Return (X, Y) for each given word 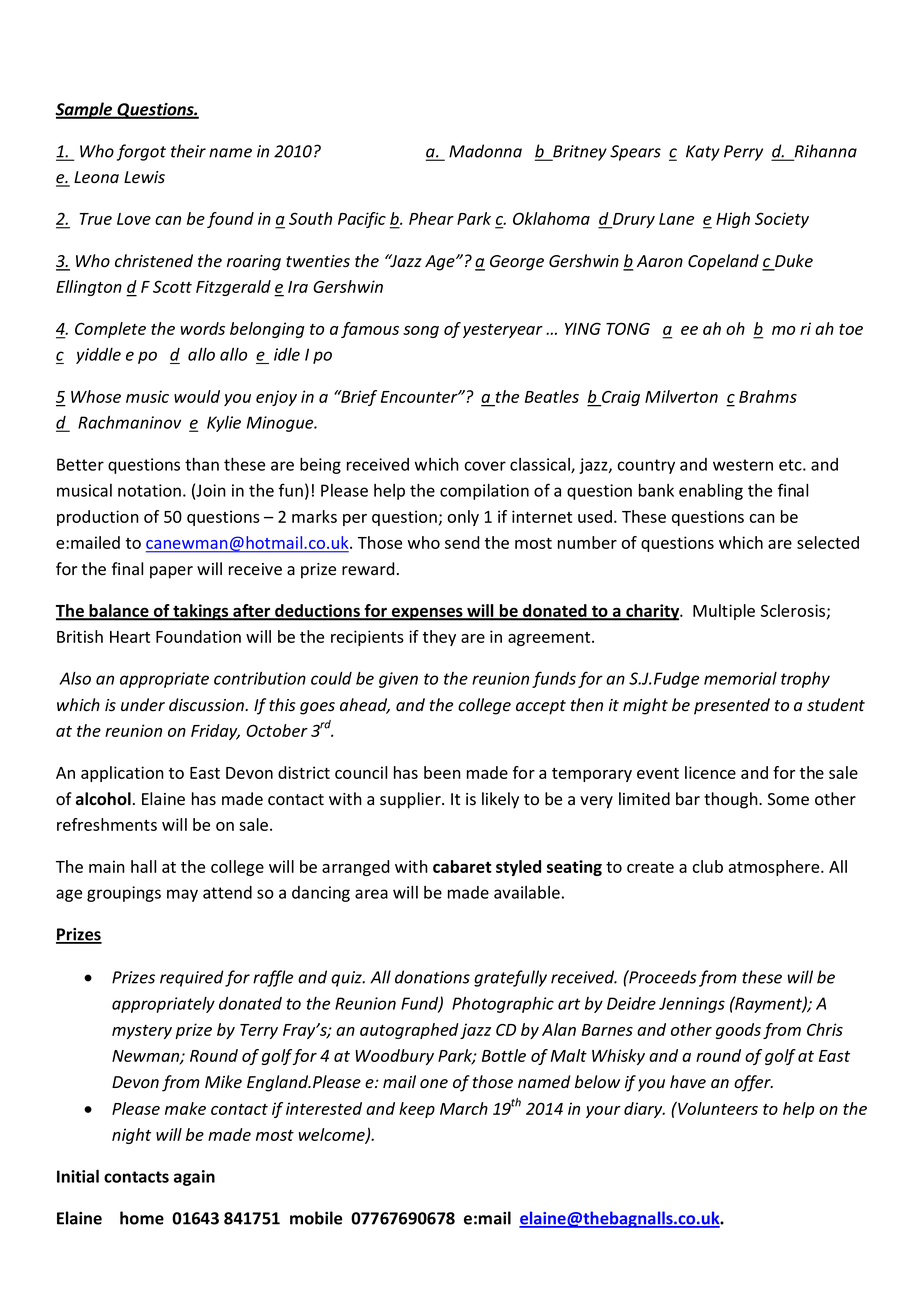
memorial (740, 678)
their (188, 151)
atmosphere (775, 868)
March (464, 1108)
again (194, 1178)
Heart (130, 637)
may (182, 895)
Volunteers (717, 1108)
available (527, 892)
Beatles (552, 396)
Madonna (485, 151)
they (439, 638)
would (197, 396)
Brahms (768, 396)
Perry (743, 153)
